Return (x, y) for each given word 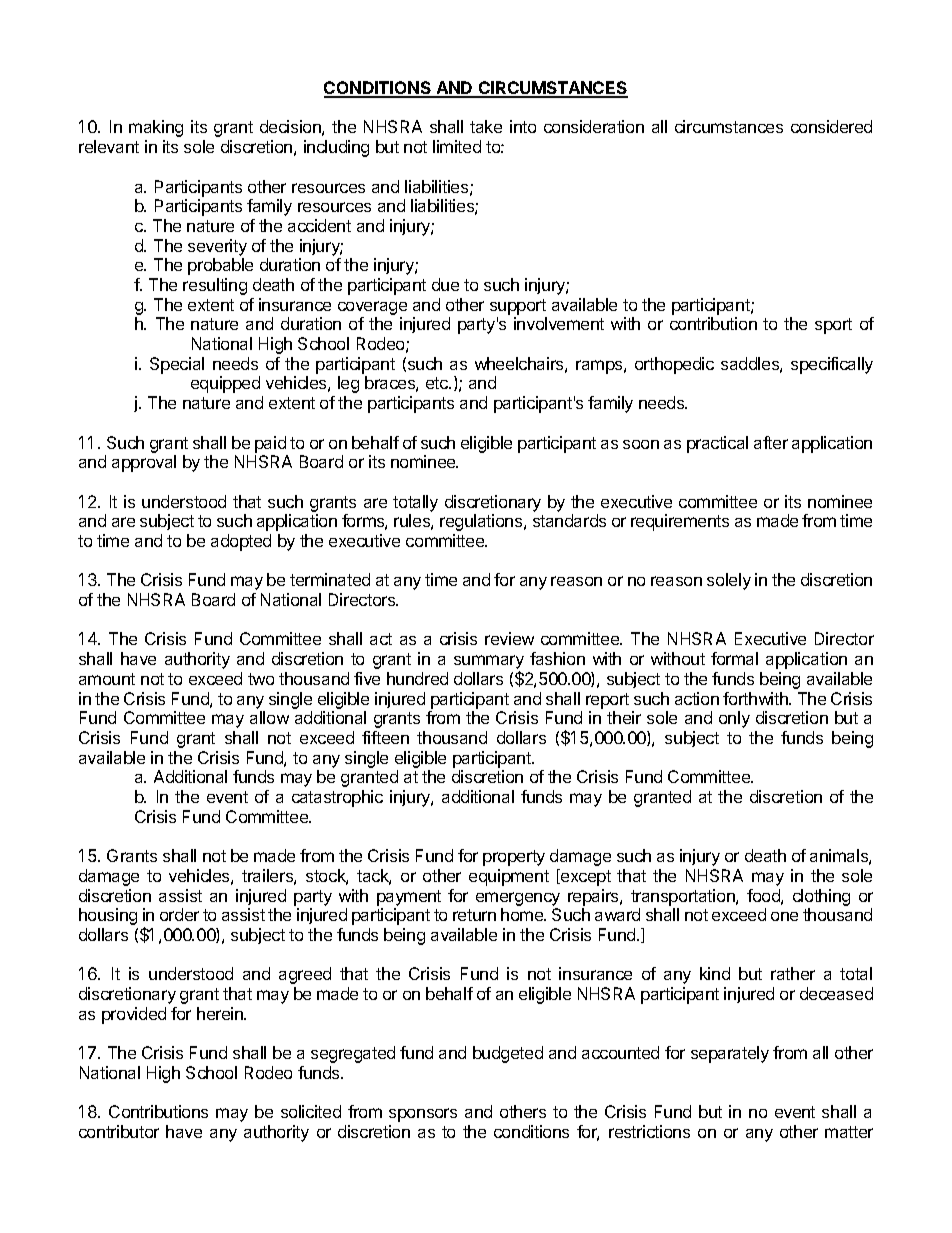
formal (734, 658)
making (156, 128)
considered (831, 126)
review (509, 638)
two (261, 679)
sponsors (423, 1115)
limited (457, 146)
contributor (119, 1131)
